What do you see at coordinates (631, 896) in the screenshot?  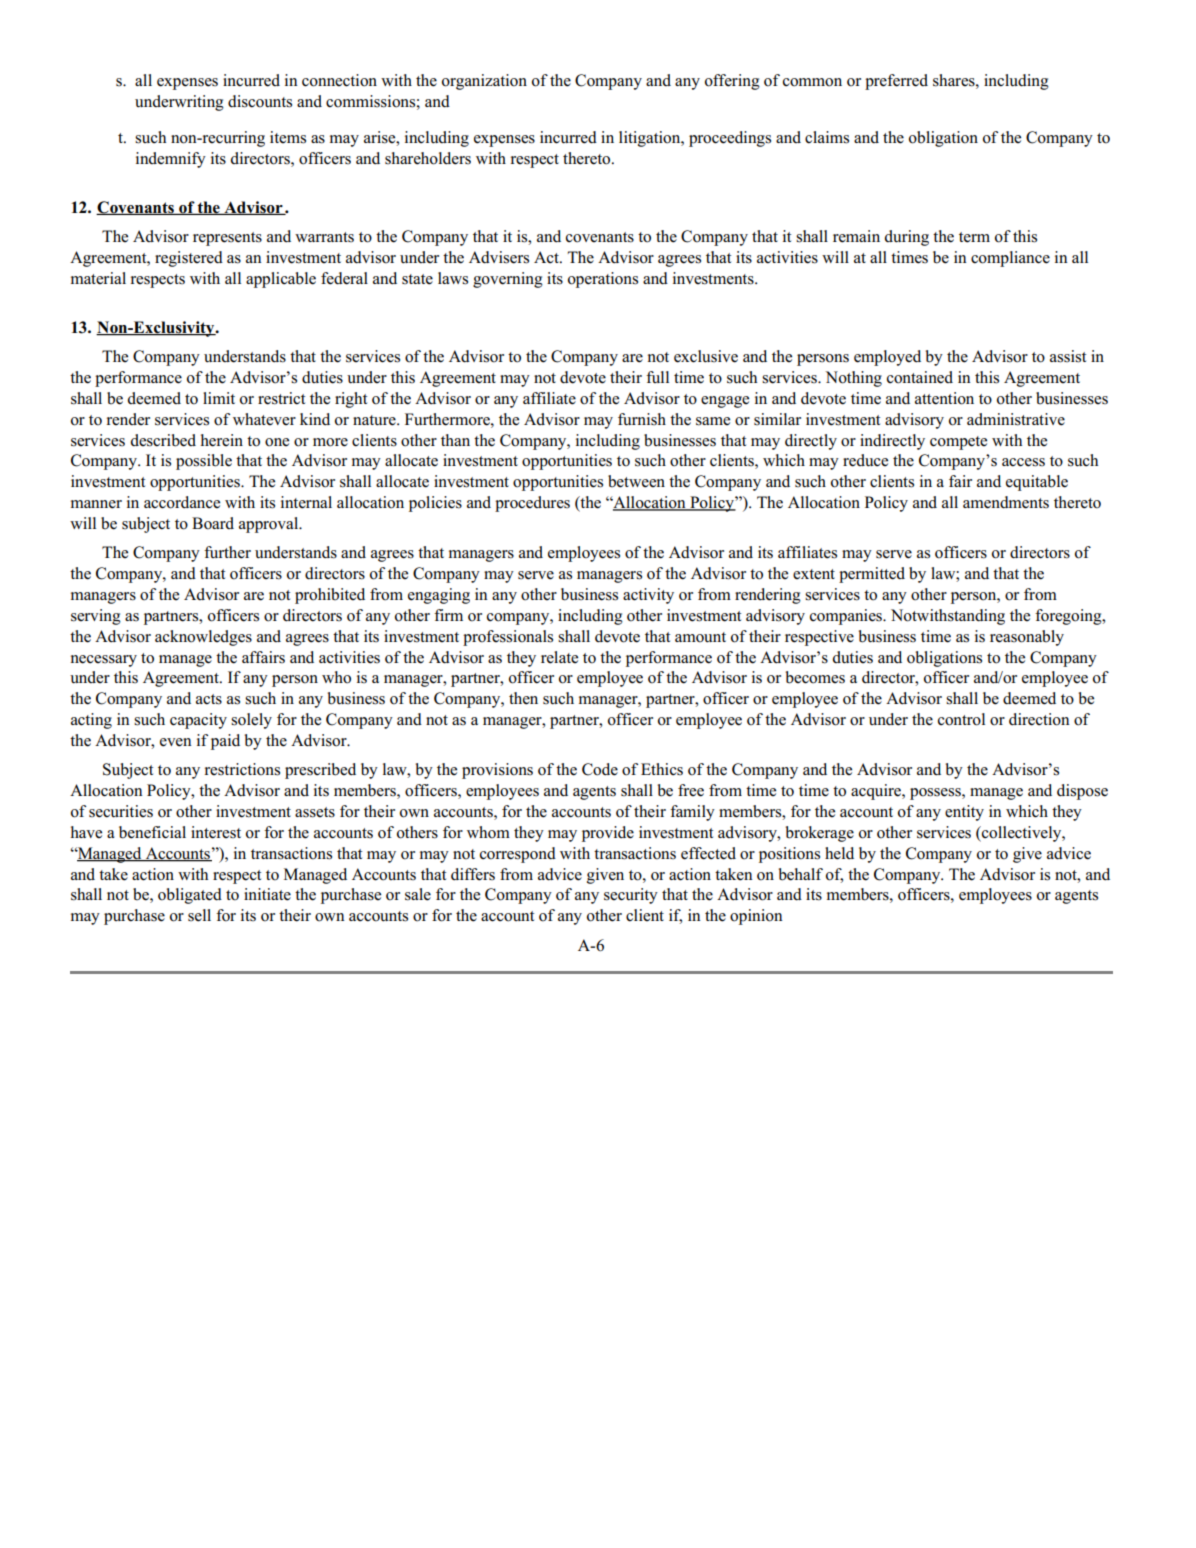 I see `security` at bounding box center [631, 896].
